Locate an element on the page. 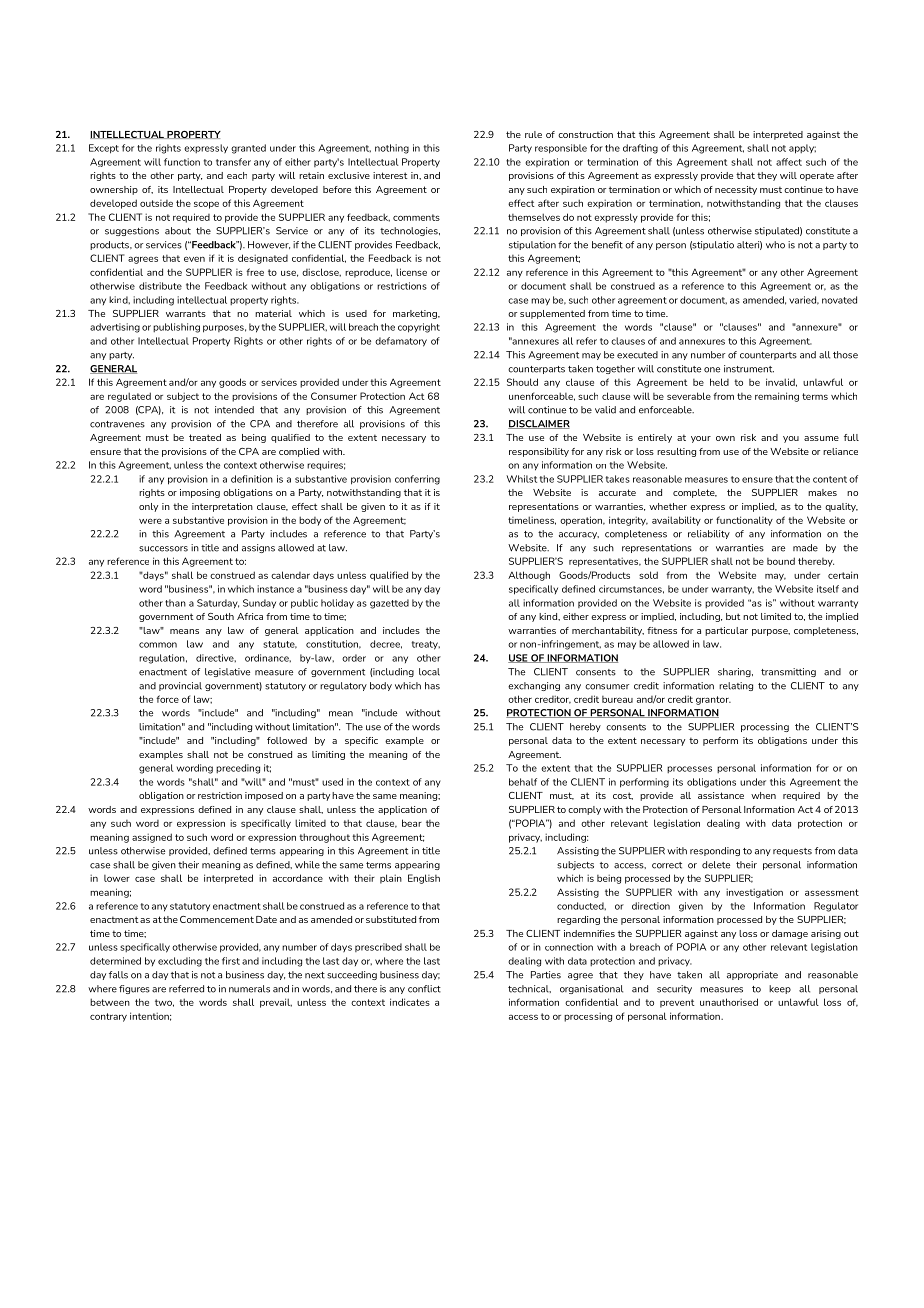 The height and width of the document is (1308, 924). conflict is located at coordinates (424, 989).
